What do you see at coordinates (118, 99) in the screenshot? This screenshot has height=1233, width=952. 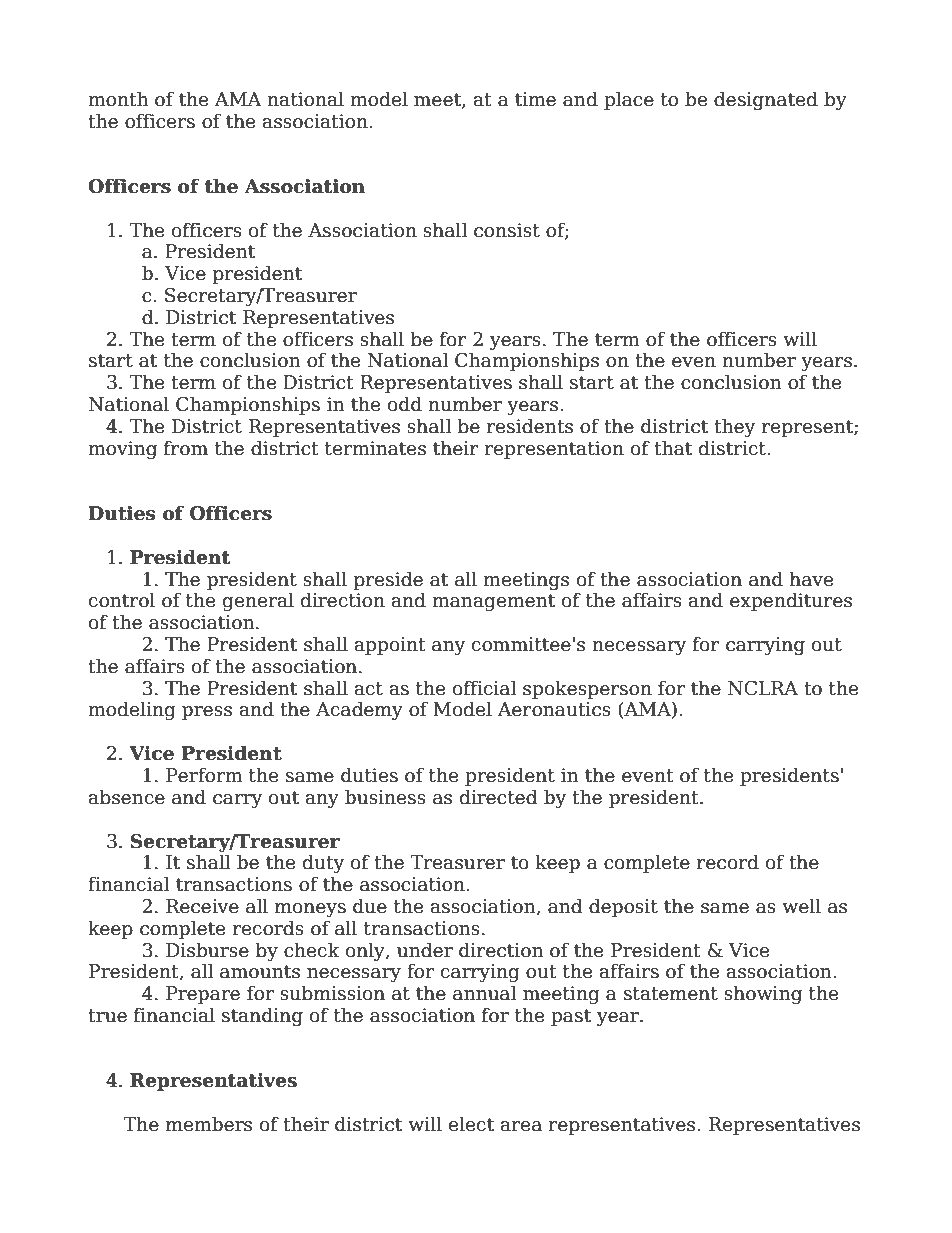 I see `month` at bounding box center [118, 99].
